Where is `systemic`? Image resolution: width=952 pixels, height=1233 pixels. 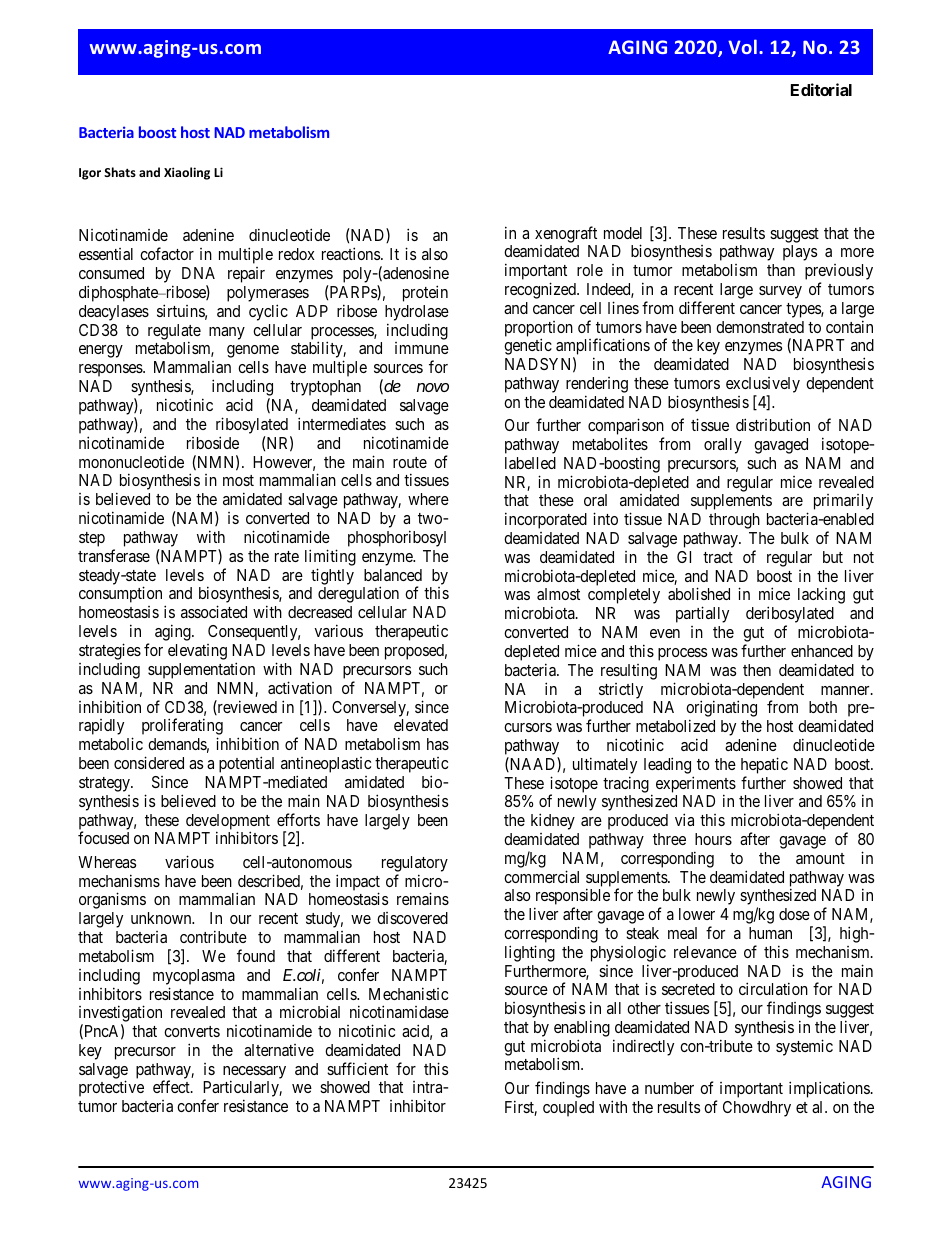
systemic is located at coordinates (804, 1047).
